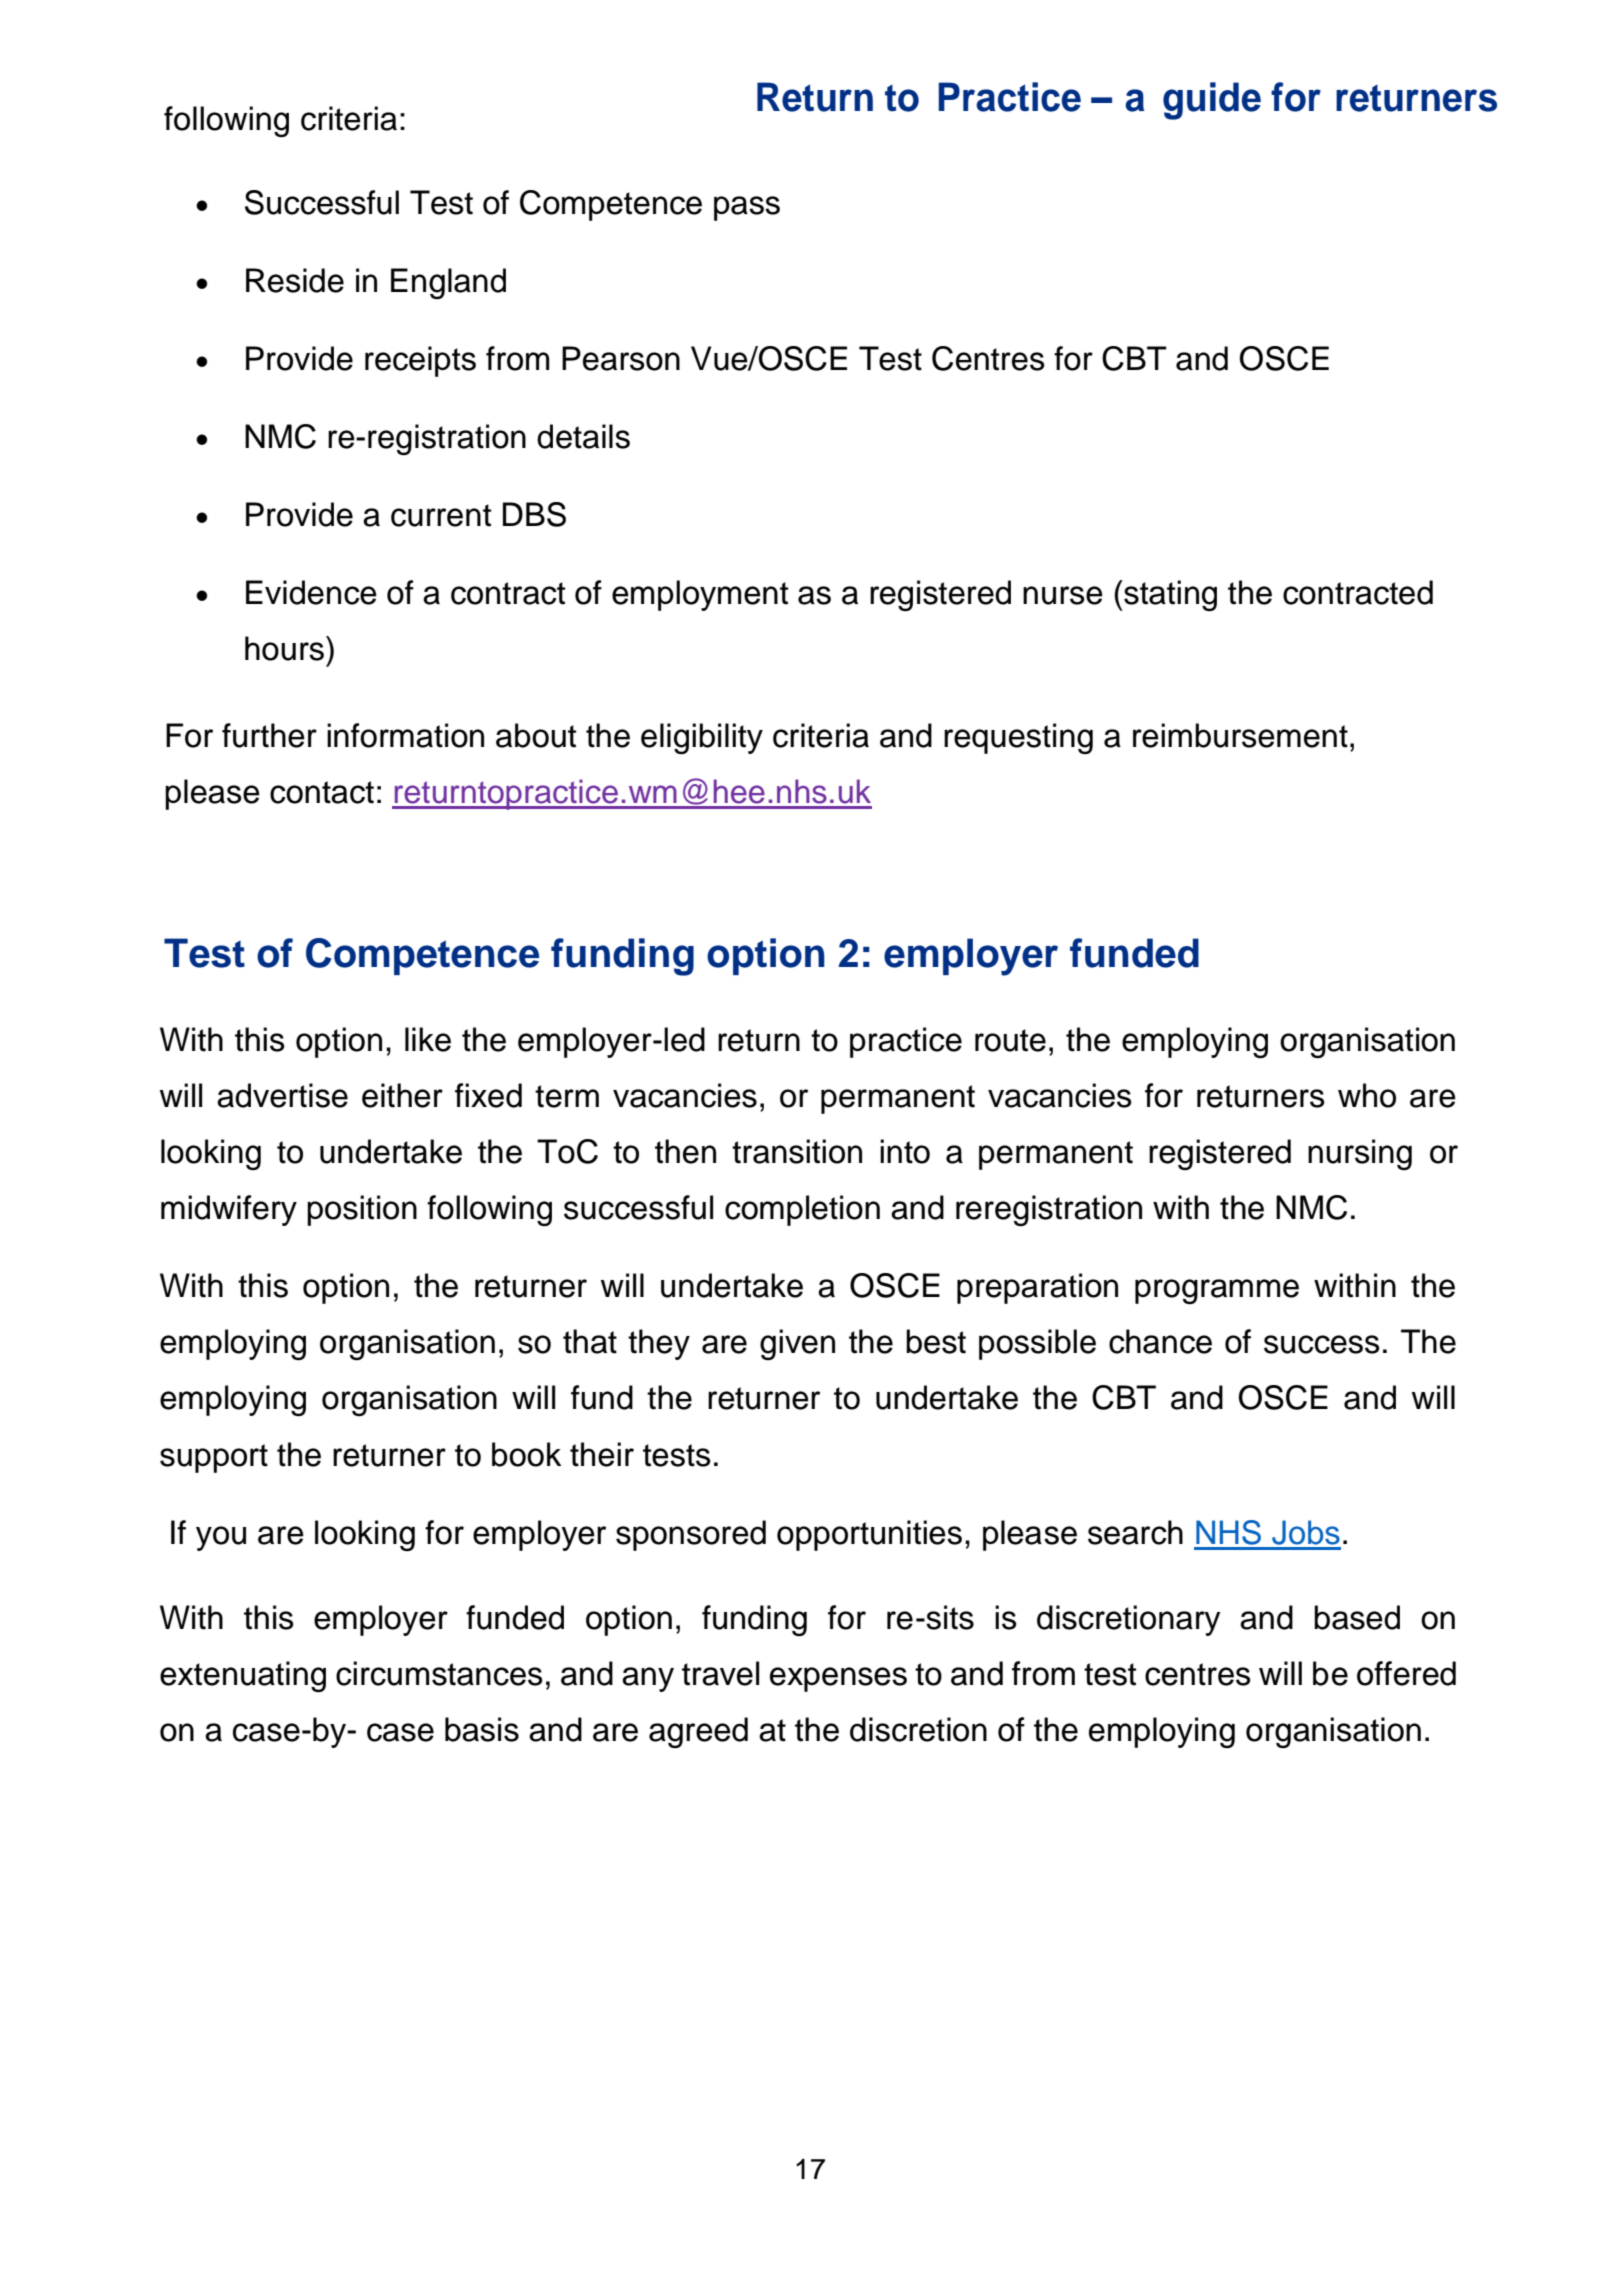  What do you see at coordinates (700, 595) in the page?
I see `employment` at bounding box center [700, 595].
